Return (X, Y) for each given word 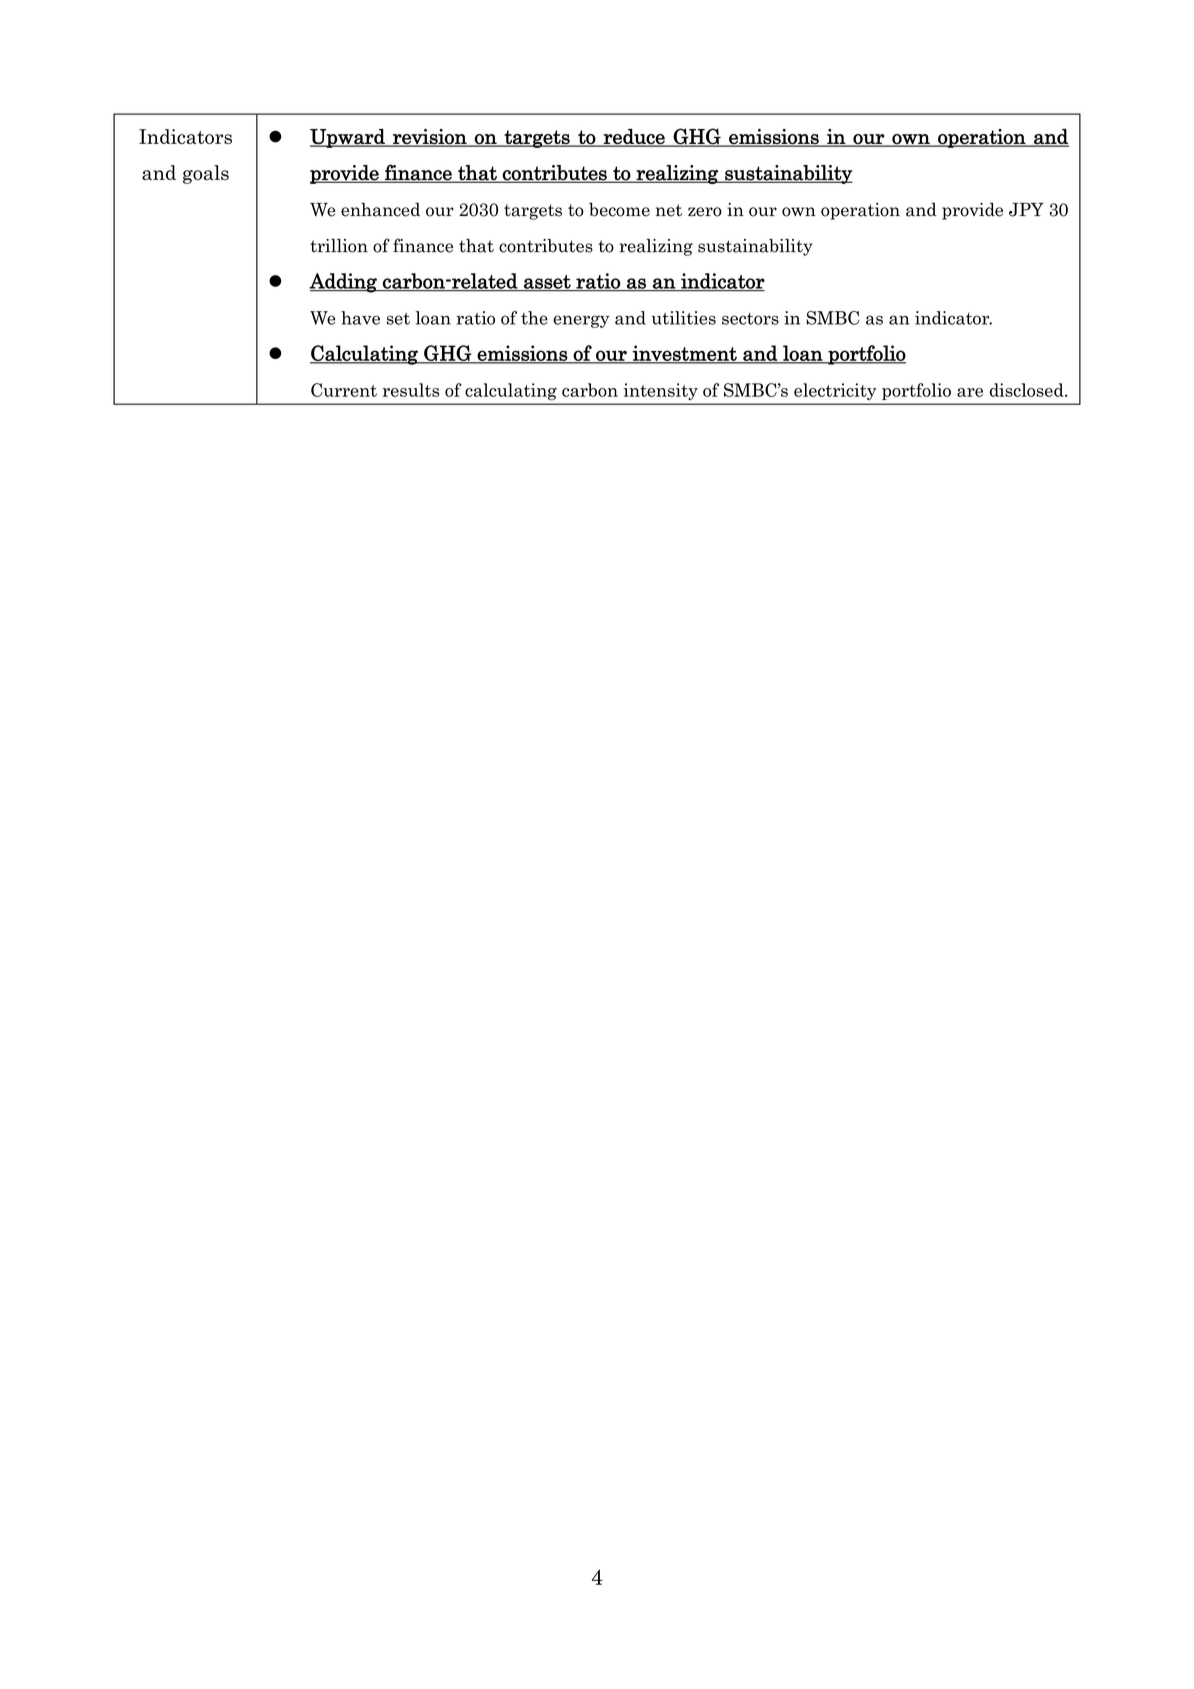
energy (581, 321)
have (360, 318)
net (669, 210)
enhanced (380, 210)
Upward (348, 138)
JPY (1026, 210)
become (619, 210)
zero (705, 212)
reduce (634, 137)
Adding (344, 283)
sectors (750, 319)
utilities (684, 318)
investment (685, 354)
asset (547, 283)
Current (344, 390)
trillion (339, 246)
